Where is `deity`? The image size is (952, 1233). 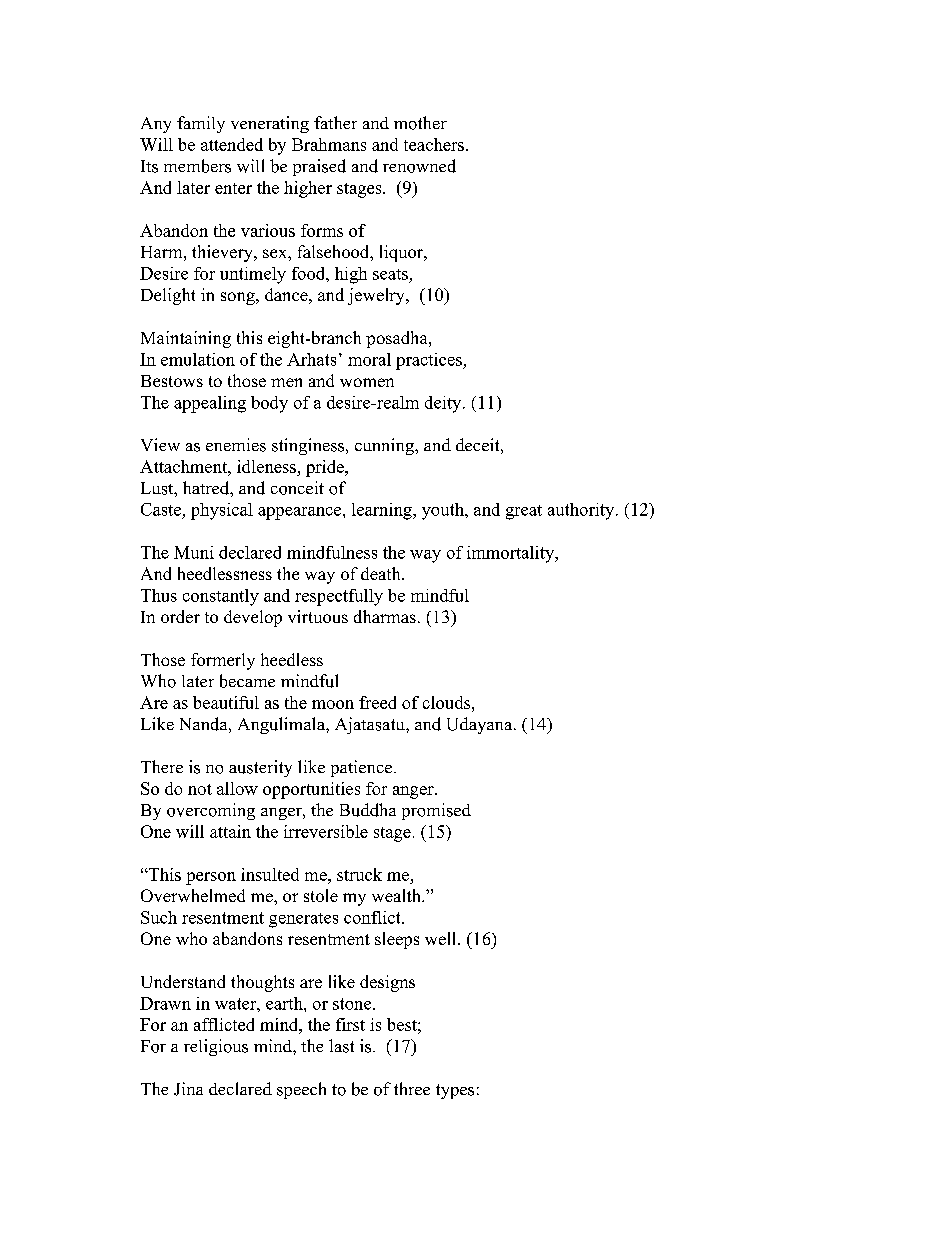 deity is located at coordinates (444, 404).
